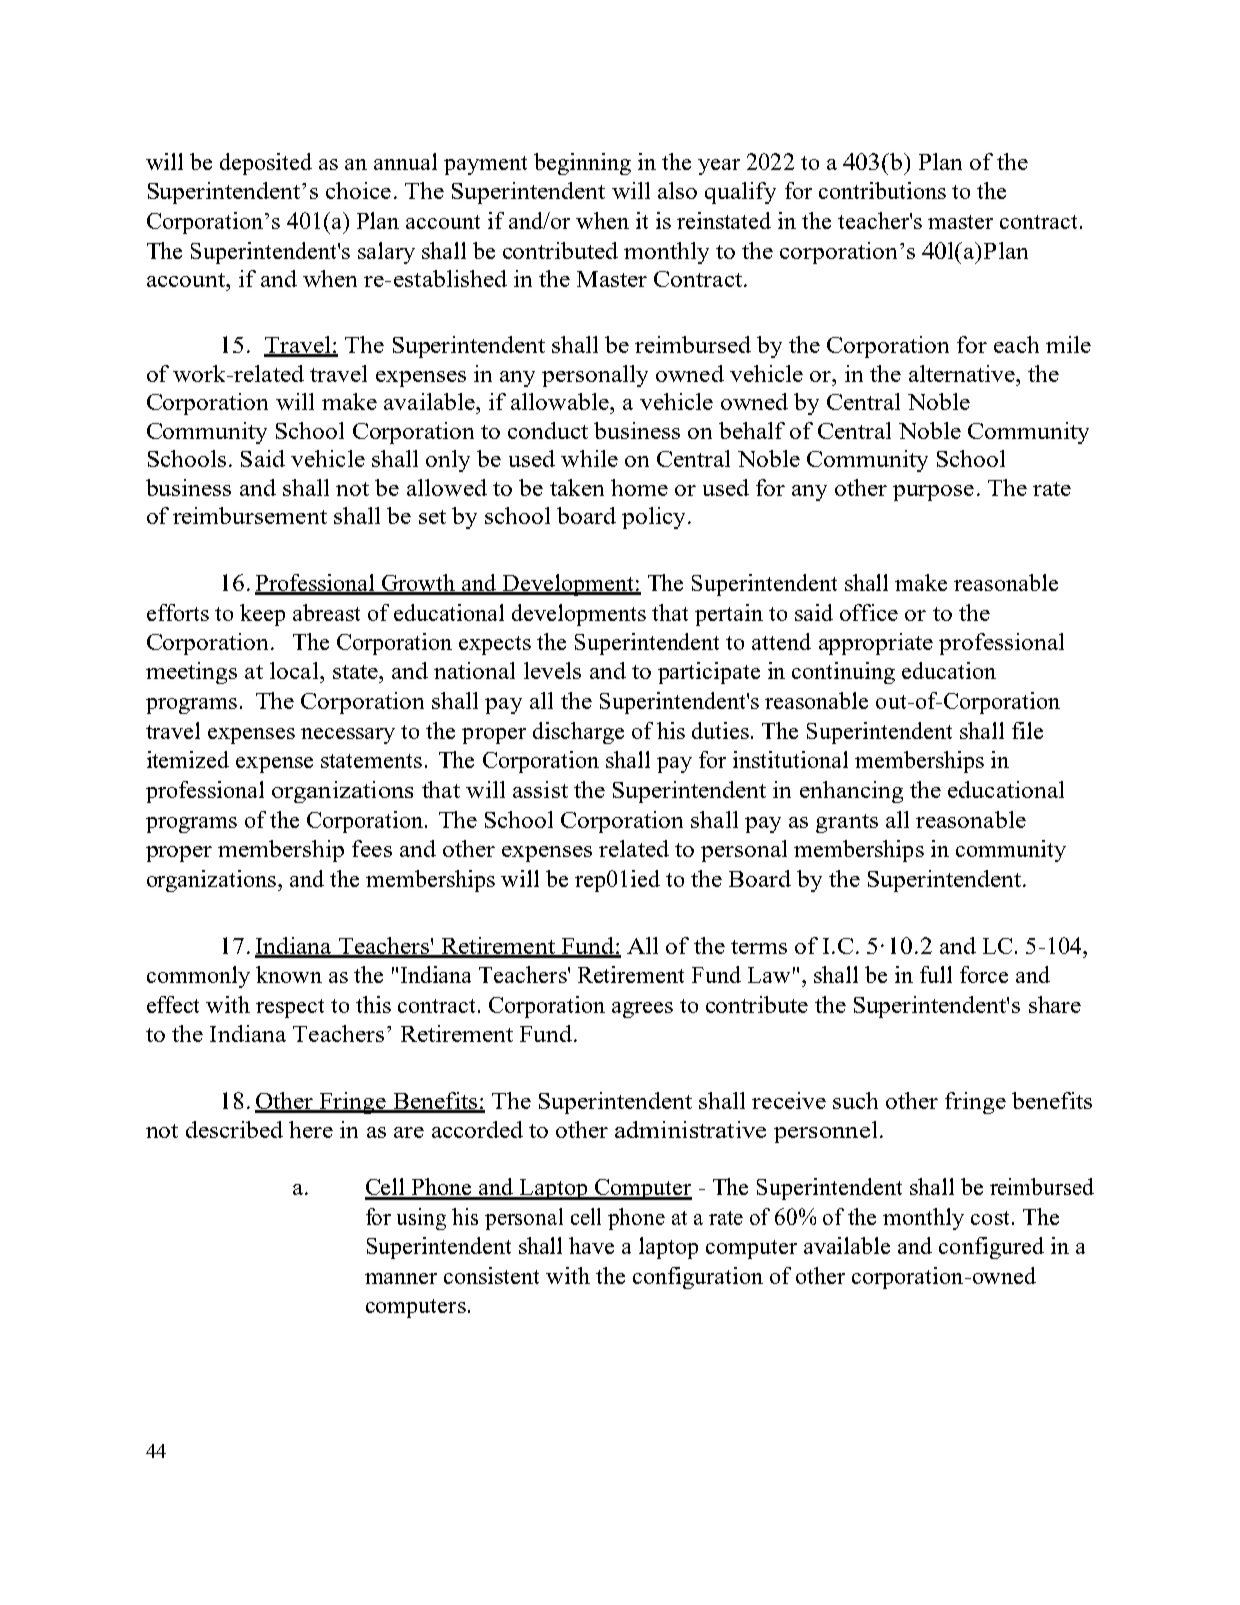  What do you see at coordinates (591, 1245) in the screenshot?
I see `have` at bounding box center [591, 1245].
